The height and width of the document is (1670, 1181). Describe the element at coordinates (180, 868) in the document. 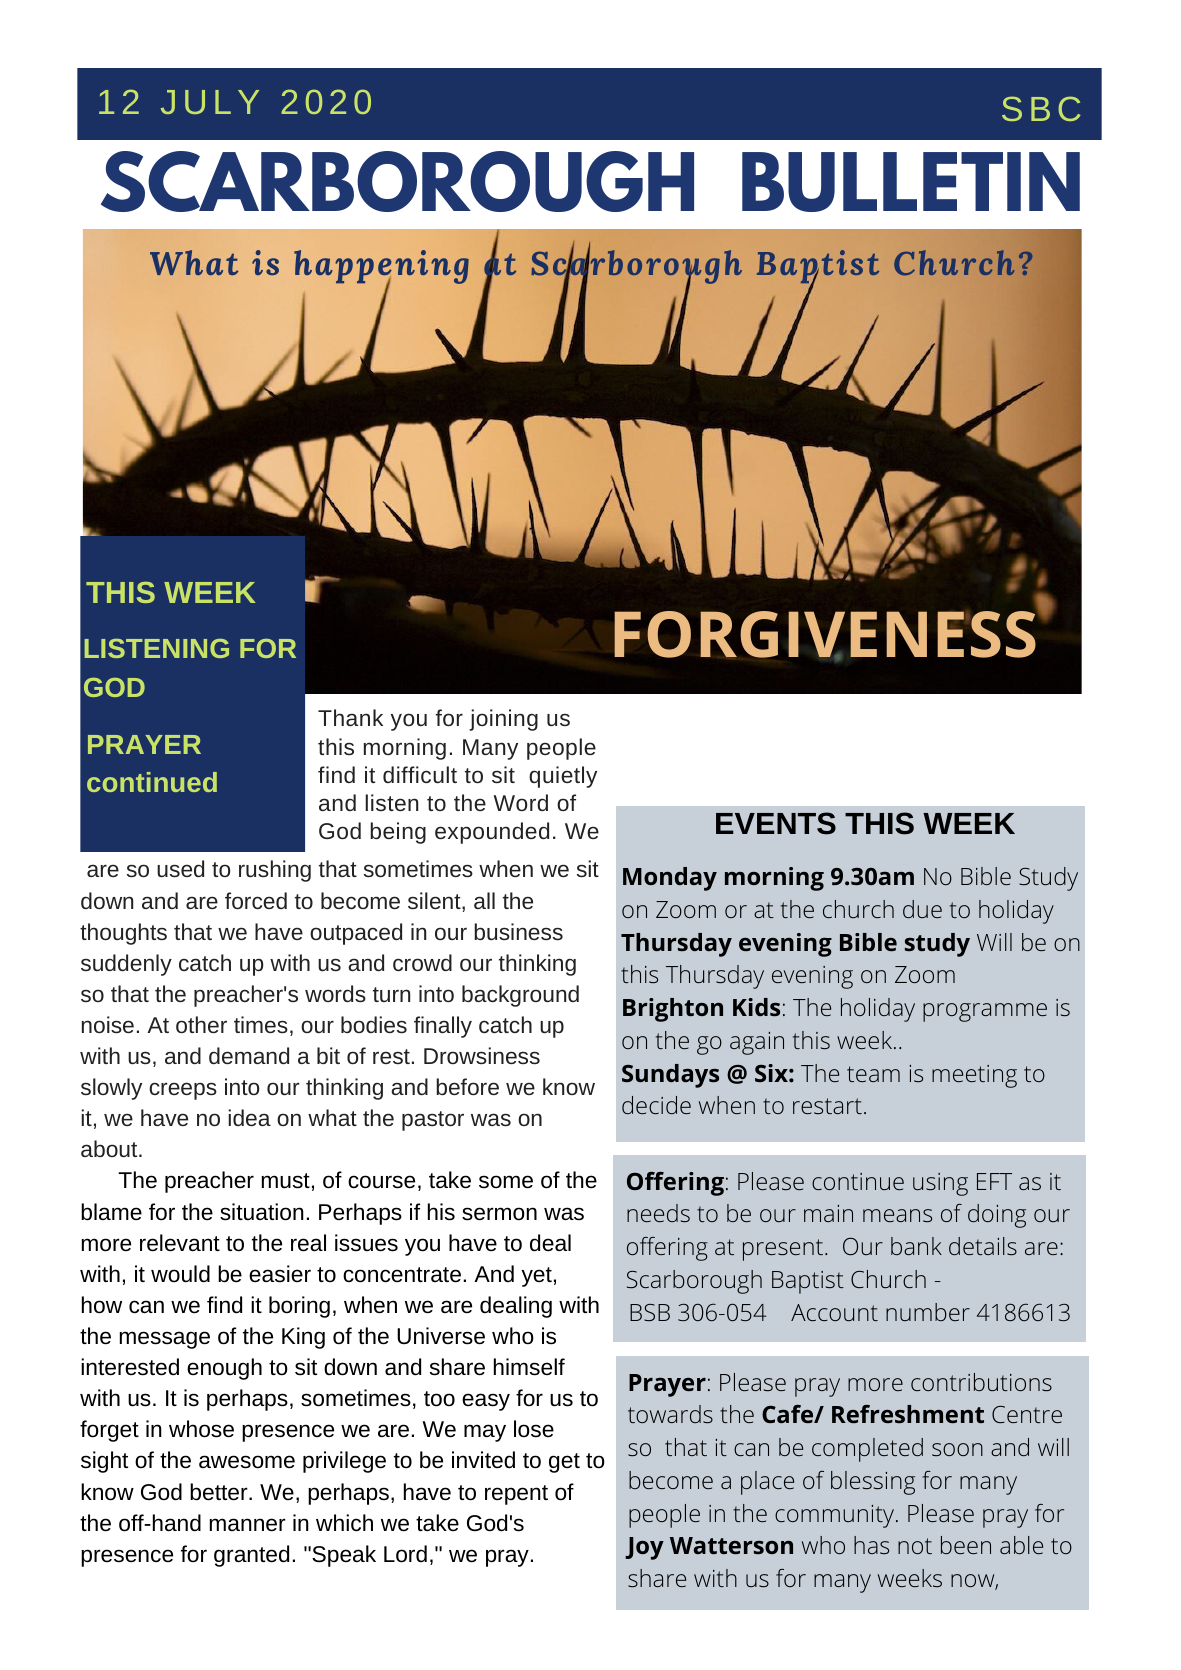

I see `used` at that location.
